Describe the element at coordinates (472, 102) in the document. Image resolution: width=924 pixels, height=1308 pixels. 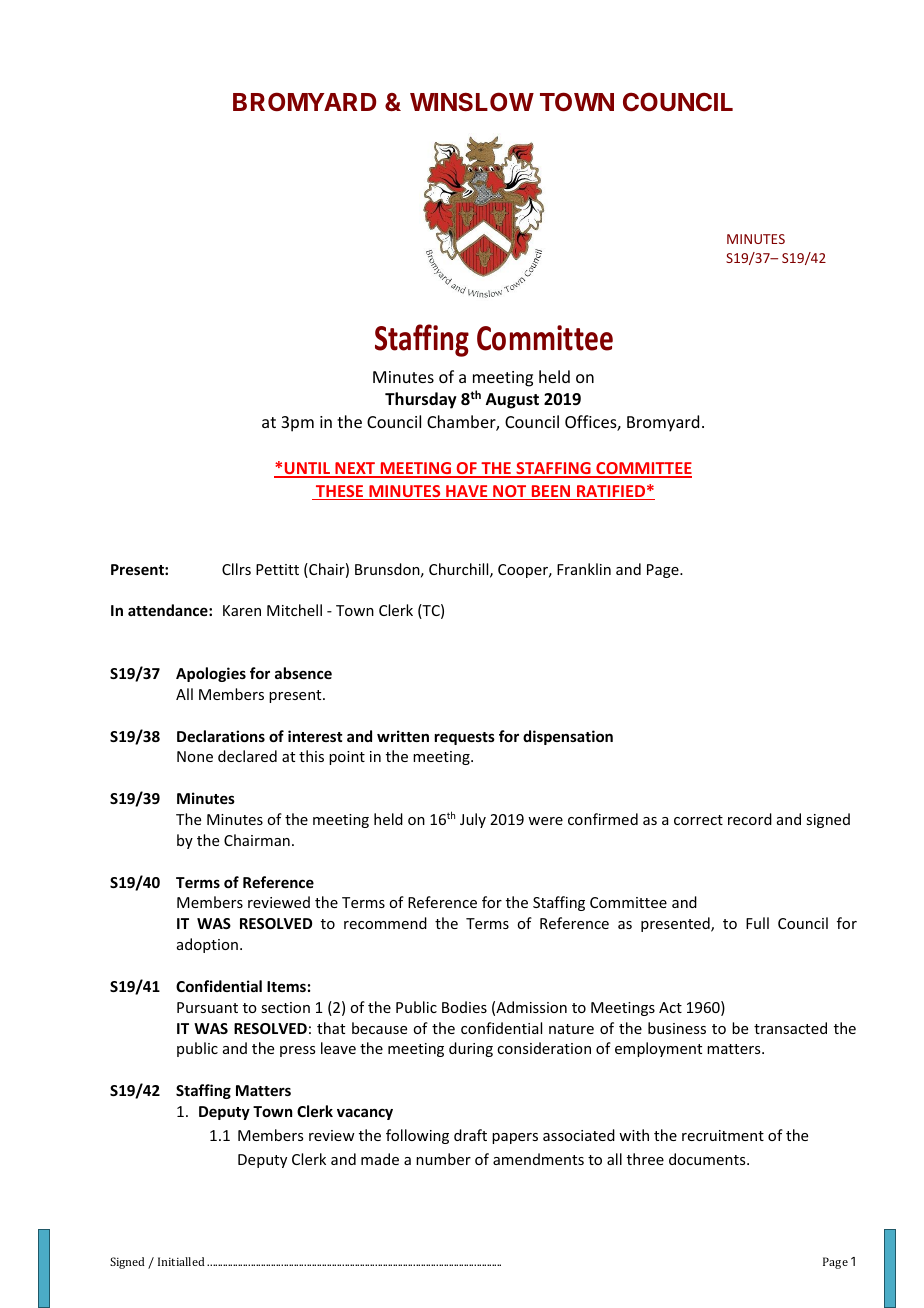
I see `WINSLOW` at that location.
